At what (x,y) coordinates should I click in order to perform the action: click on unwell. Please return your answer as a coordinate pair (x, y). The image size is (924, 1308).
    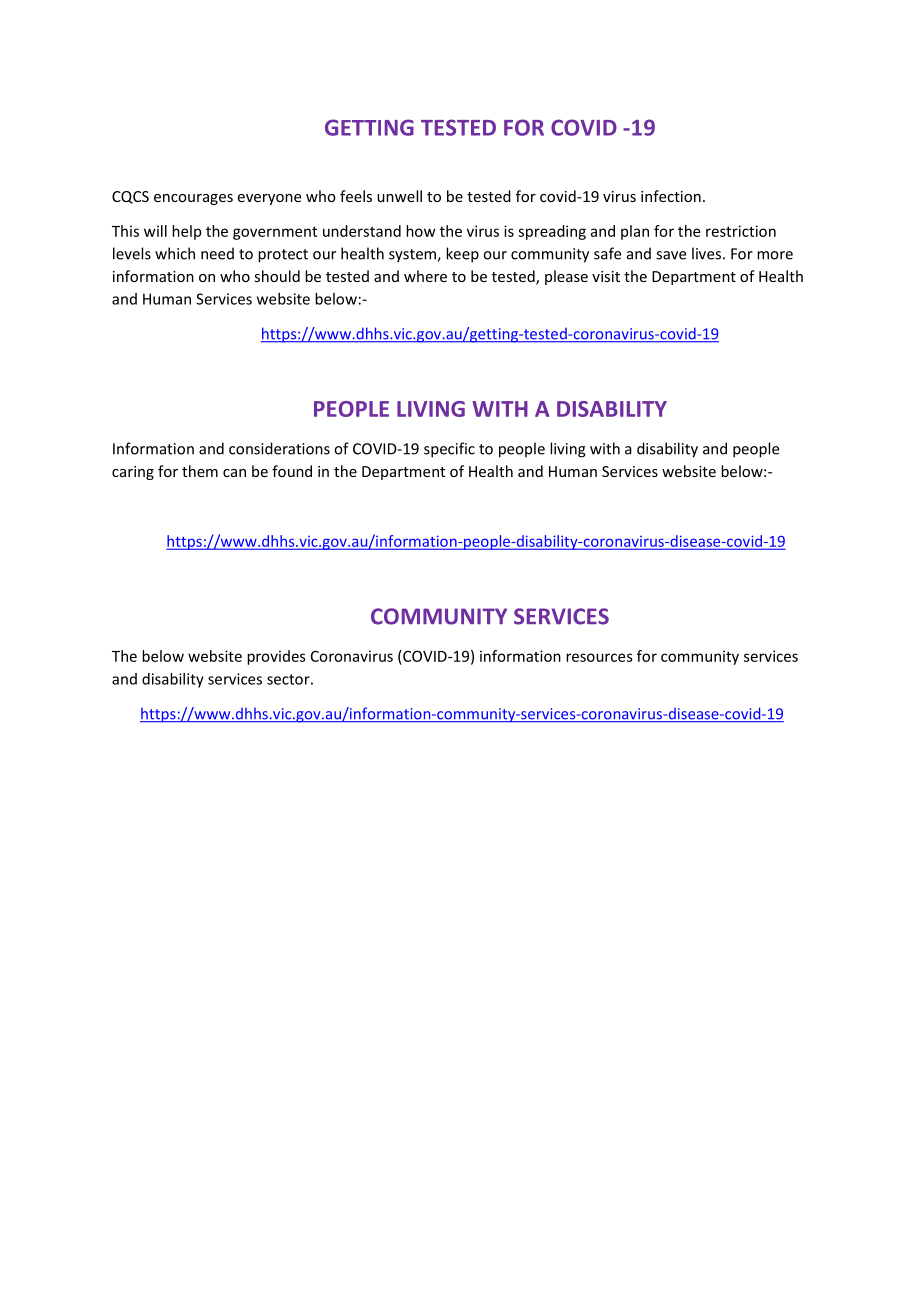
    Looking at the image, I should click on (399, 196).
